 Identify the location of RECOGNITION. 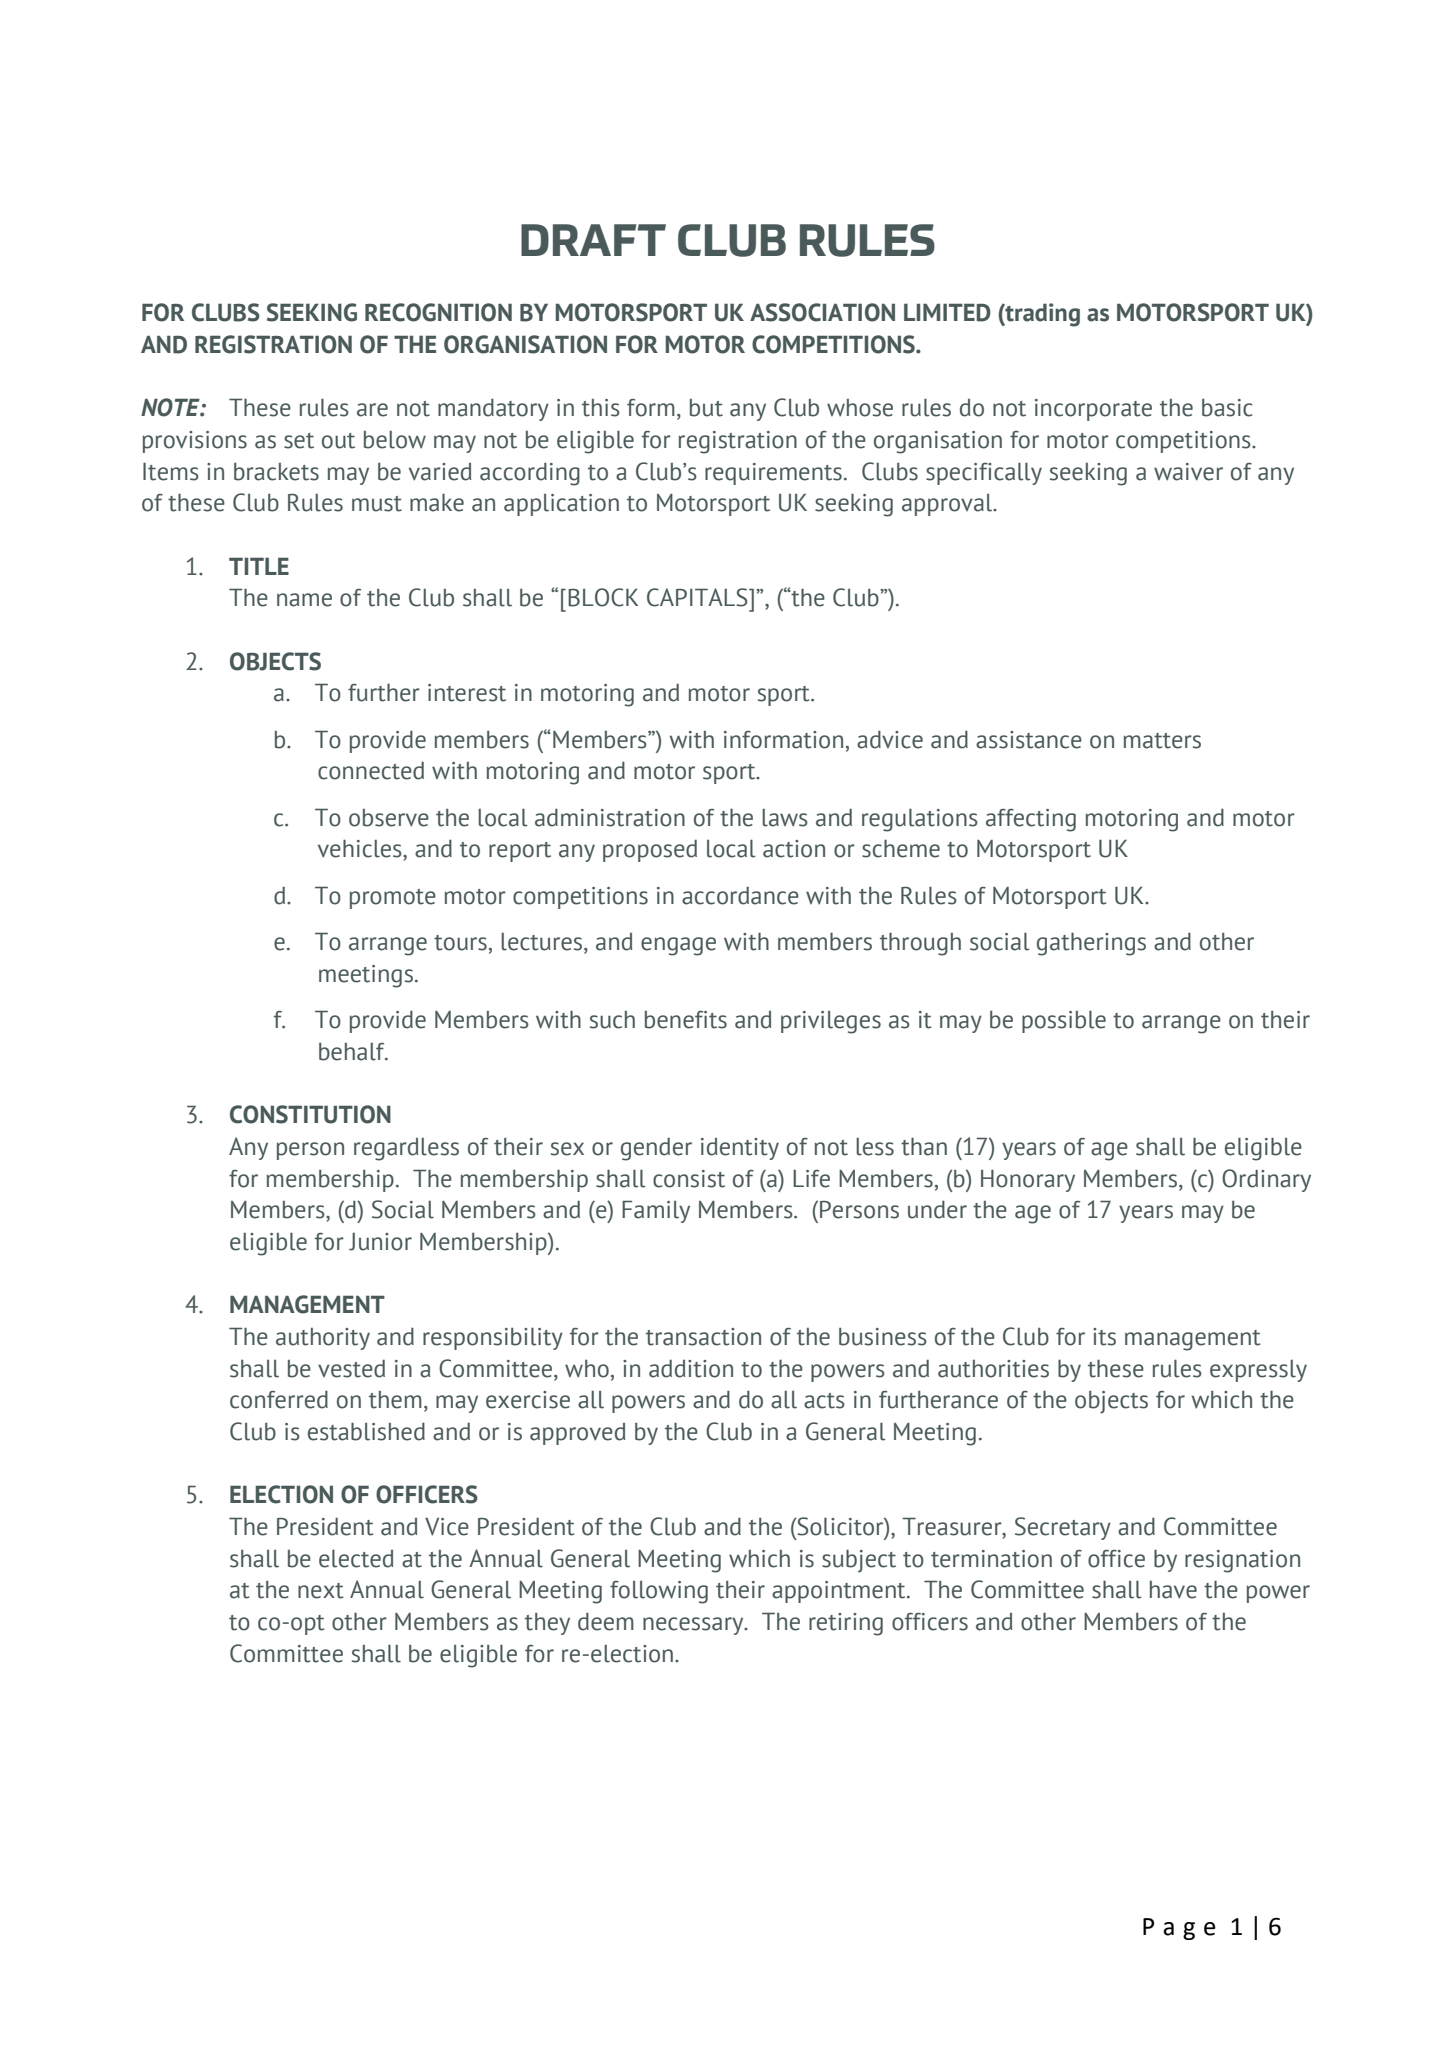
(438, 312).
